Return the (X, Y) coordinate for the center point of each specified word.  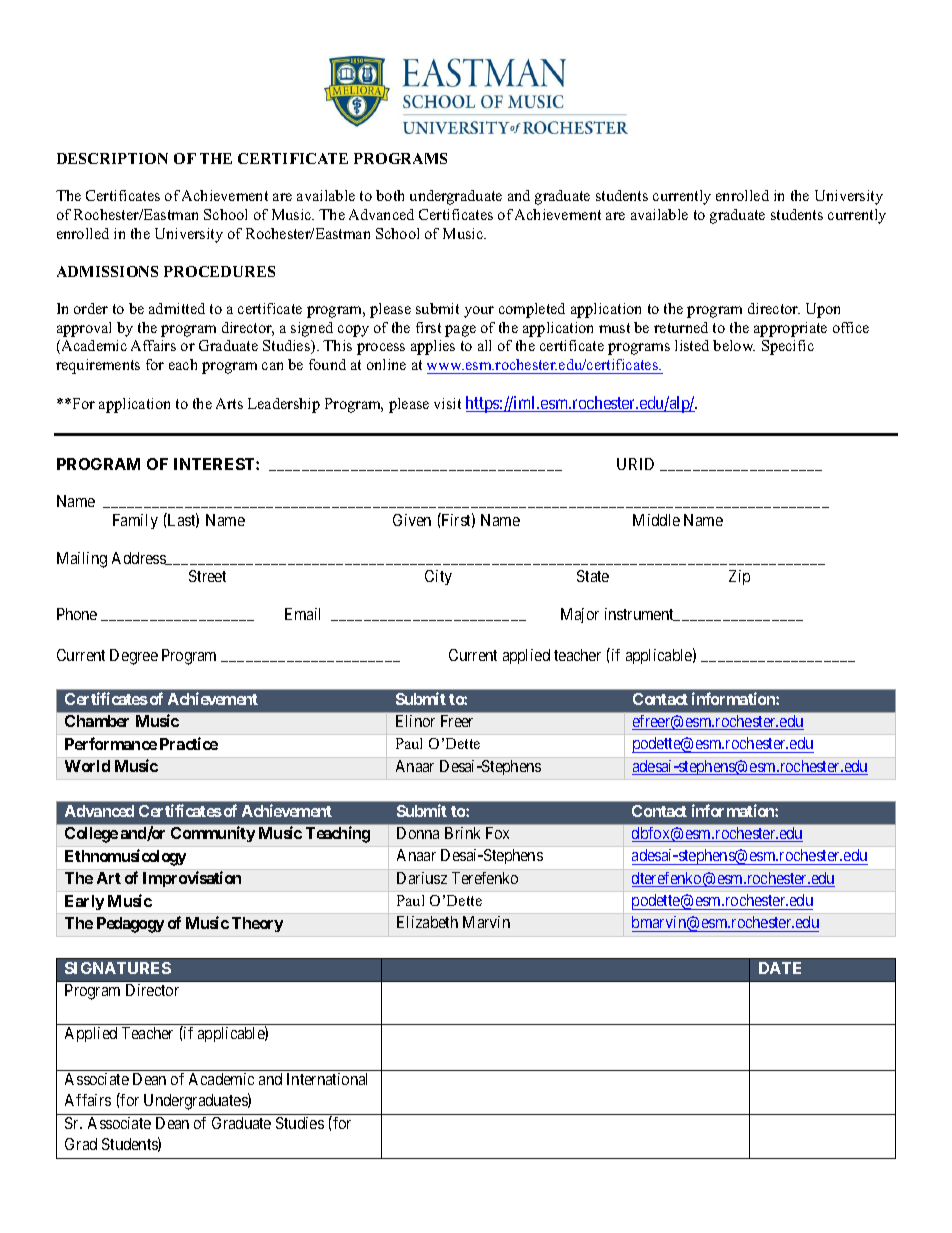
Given (412, 520)
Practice (189, 743)
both (390, 195)
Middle (656, 520)
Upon (823, 310)
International (327, 1079)
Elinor (415, 721)
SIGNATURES (118, 968)
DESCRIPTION (112, 158)
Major (580, 615)
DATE (780, 968)
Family (135, 521)
